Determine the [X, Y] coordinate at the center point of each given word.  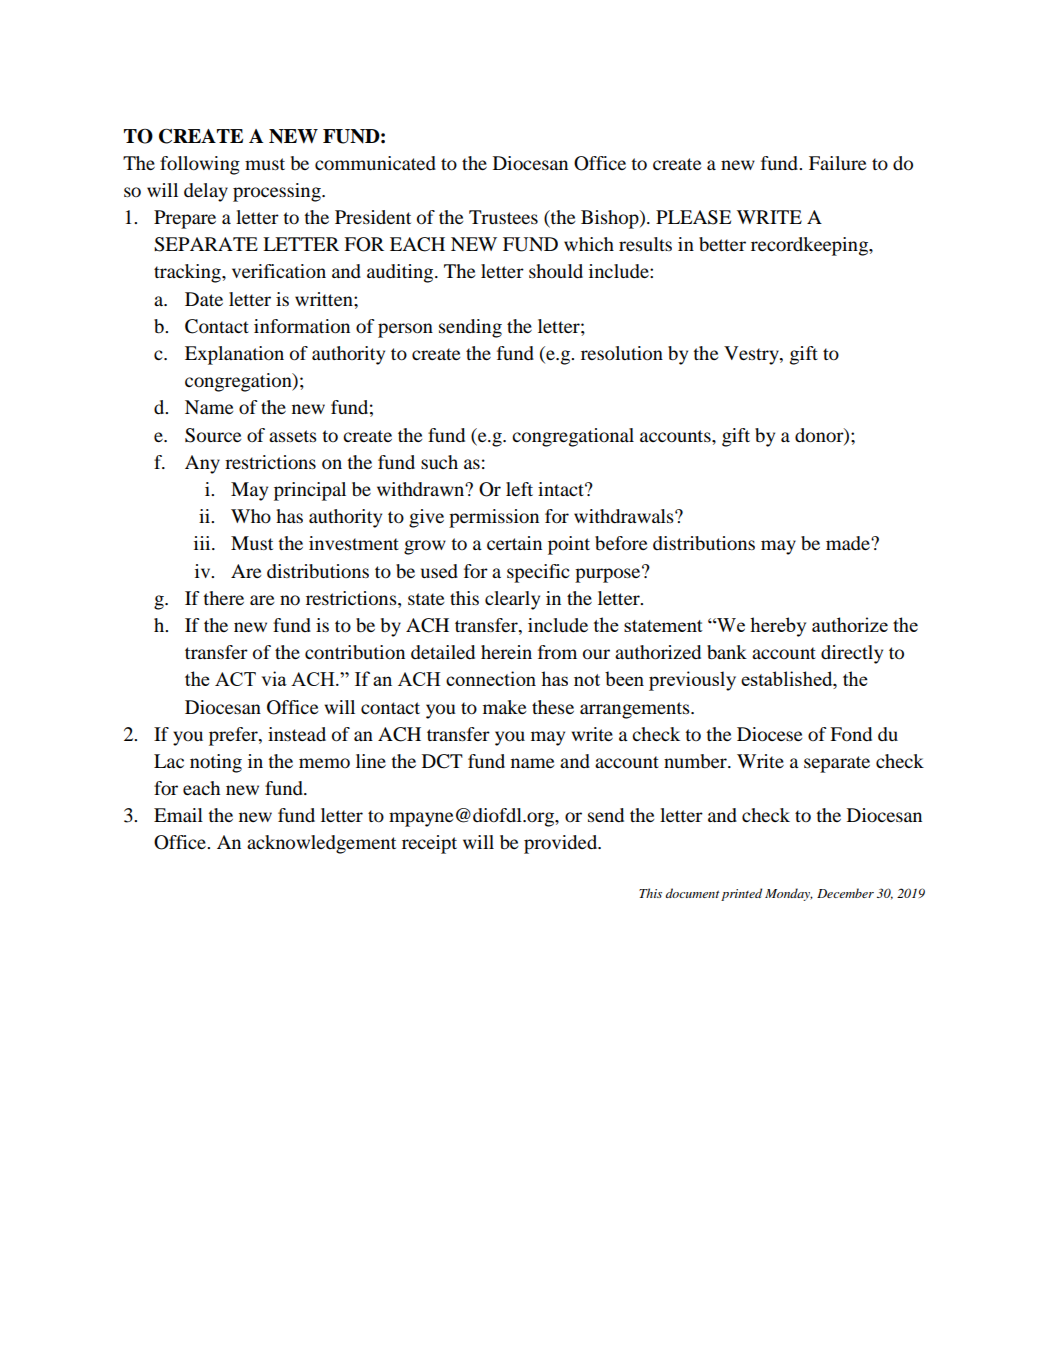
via [274, 678]
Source [213, 435]
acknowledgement [321, 844]
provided [562, 844]
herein [506, 652]
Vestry [752, 355]
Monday [789, 894]
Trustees [503, 217]
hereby [778, 627]
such [439, 462]
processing [278, 192]
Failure [837, 163]
